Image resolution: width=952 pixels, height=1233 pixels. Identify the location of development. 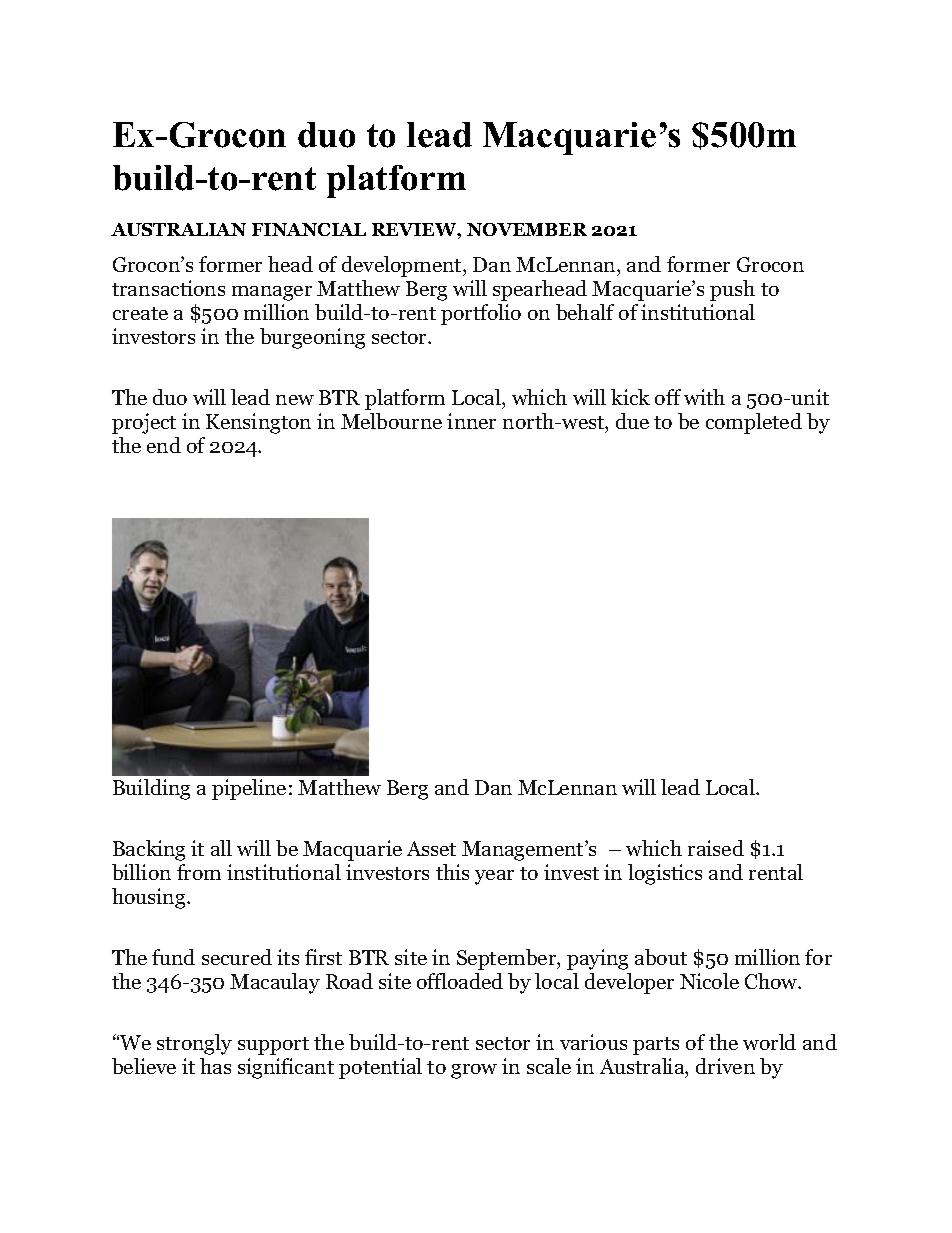
(403, 266).
